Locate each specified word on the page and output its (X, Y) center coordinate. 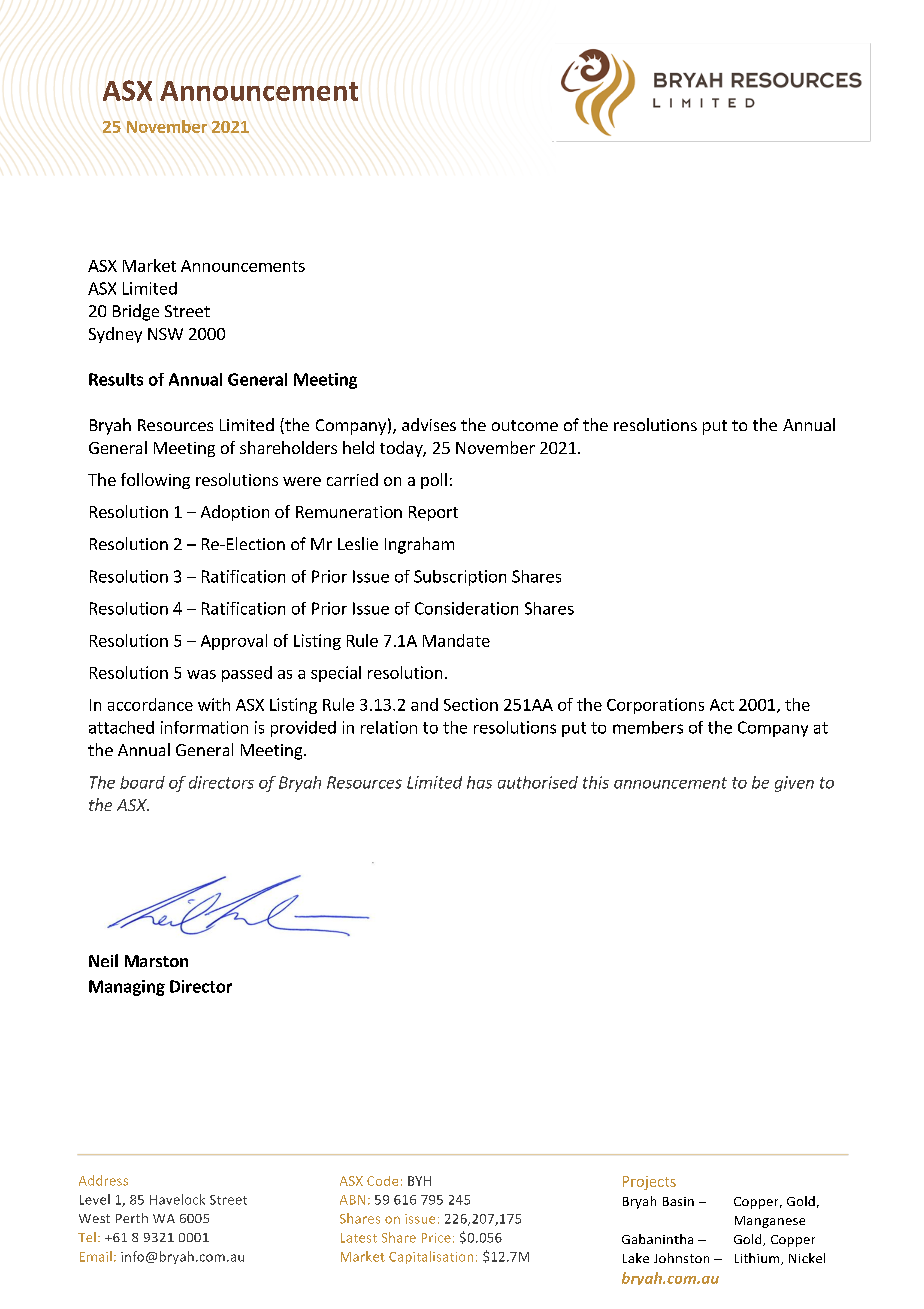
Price (436, 1238)
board (142, 782)
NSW (165, 334)
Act (722, 705)
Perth (132, 1218)
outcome (525, 425)
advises (429, 424)
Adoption (235, 513)
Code (382, 1181)
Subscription (460, 578)
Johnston (681, 1258)
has (479, 782)
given (794, 784)
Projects (649, 1183)
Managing (127, 988)
